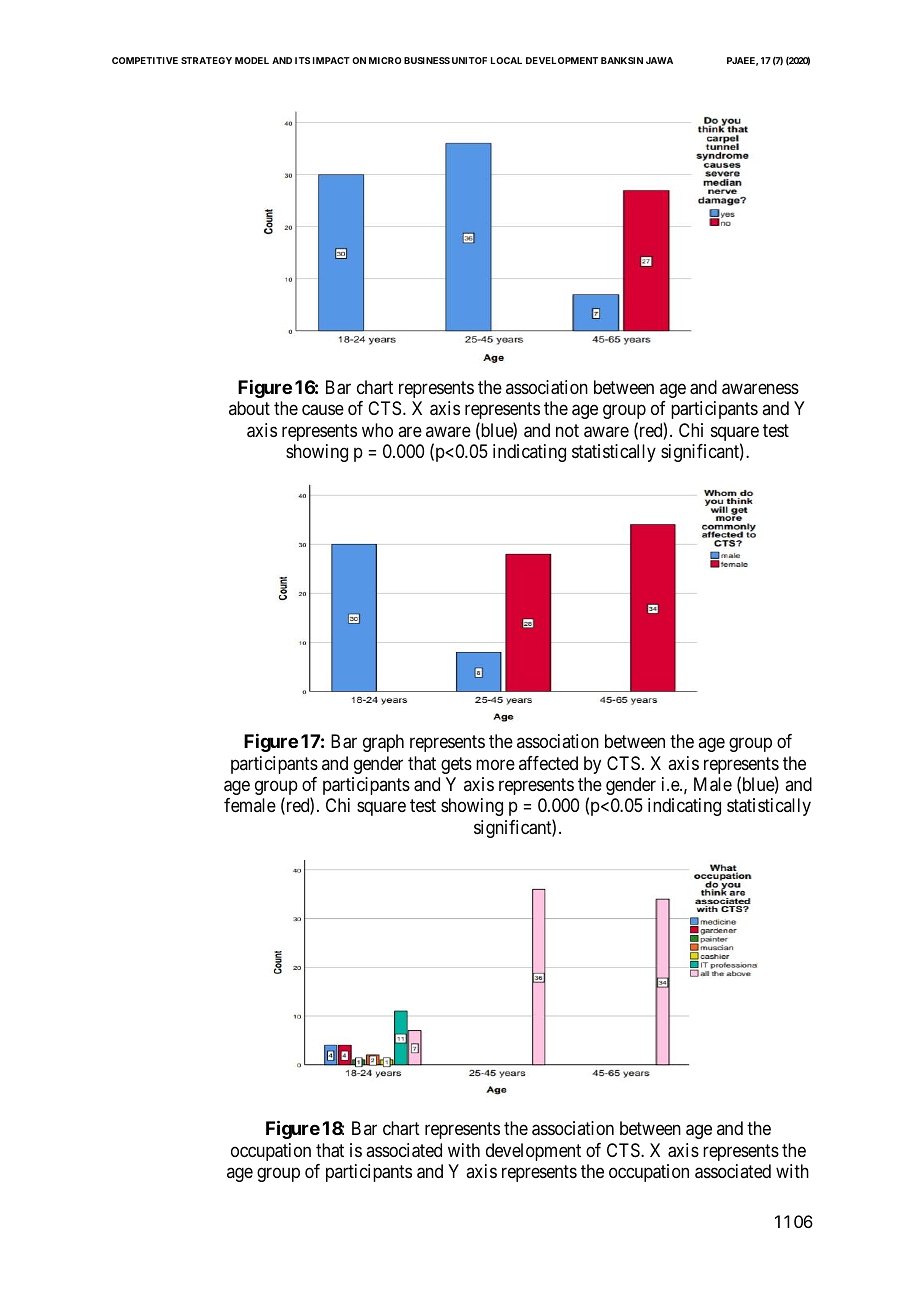 This page has width=924, height=1308. What do you see at coordinates (206, 60) in the page?
I see `STRATEGY` at bounding box center [206, 60].
